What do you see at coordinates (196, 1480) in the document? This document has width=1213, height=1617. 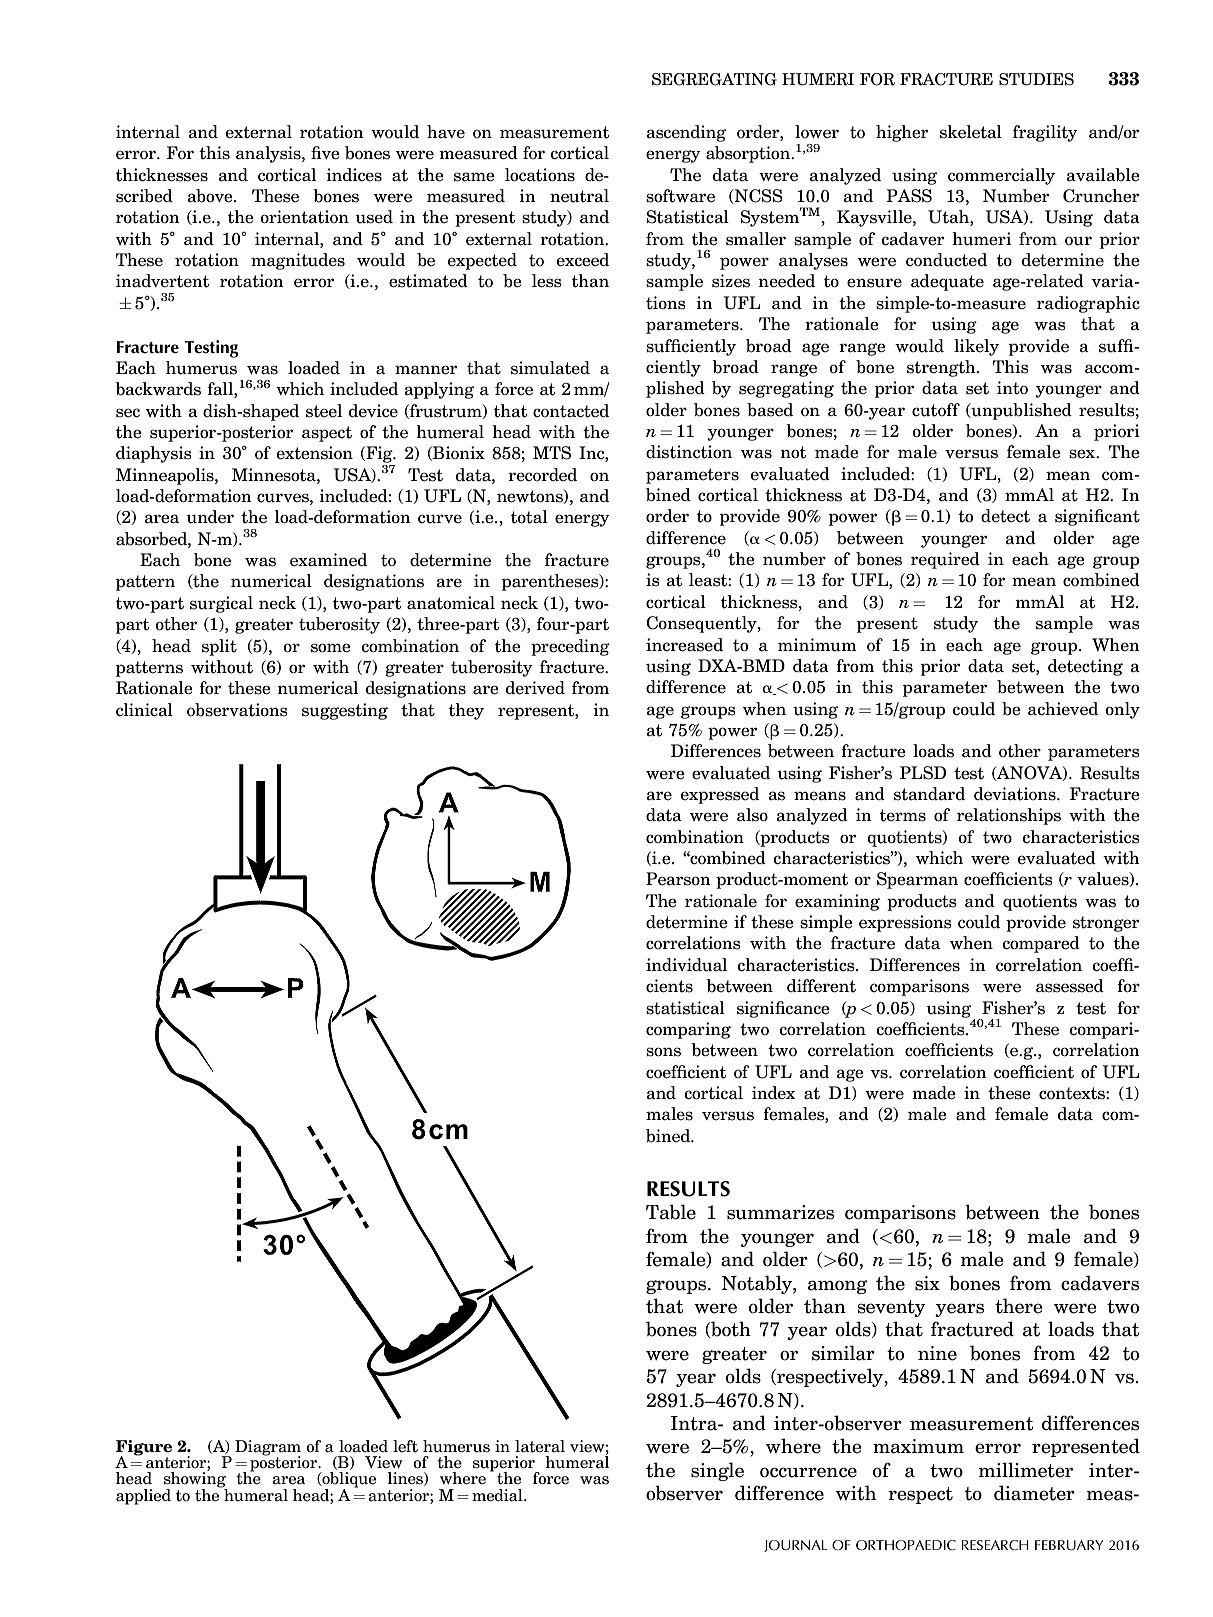 I see `showing` at bounding box center [196, 1480].
